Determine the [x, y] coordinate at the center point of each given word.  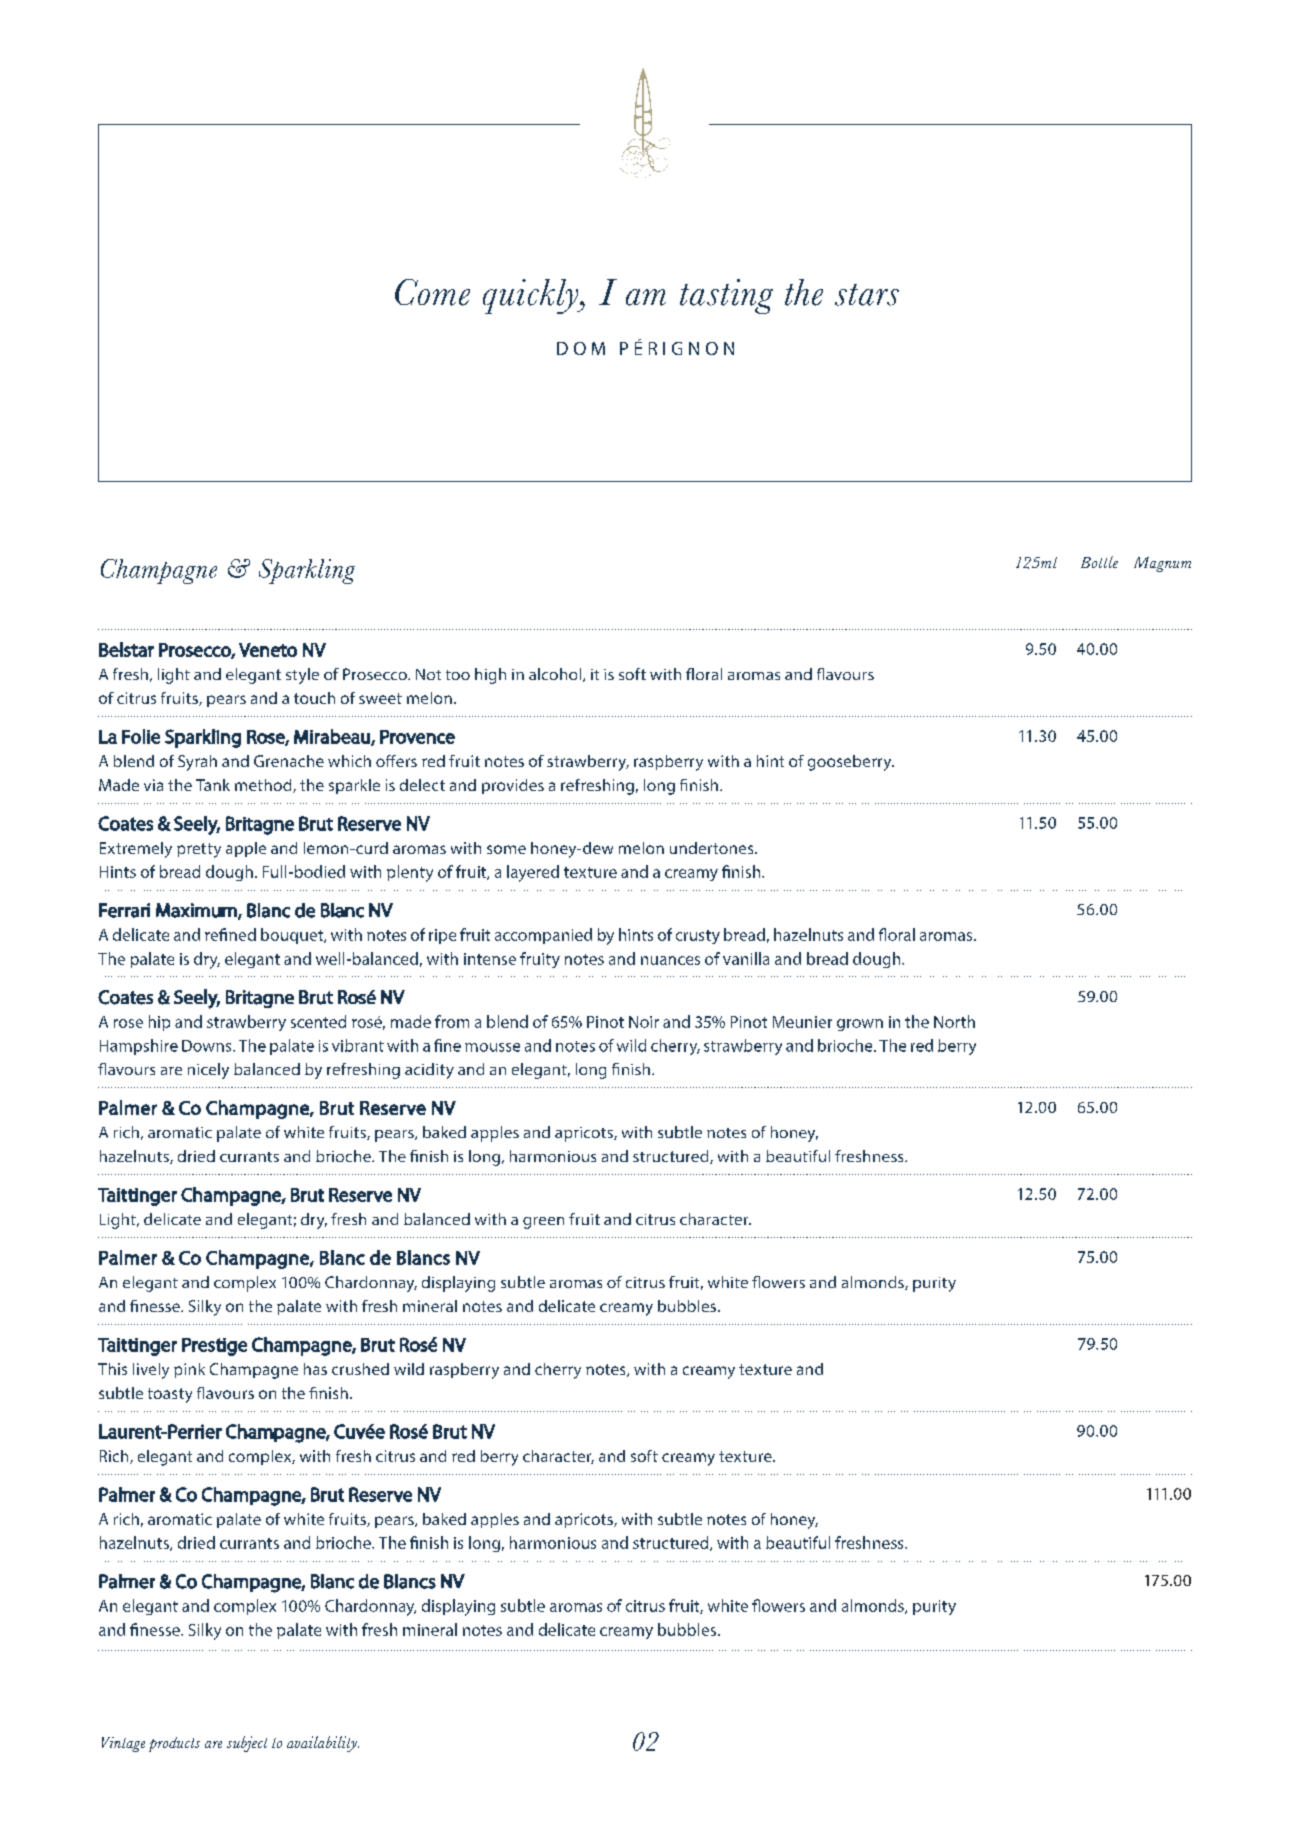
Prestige [214, 1347]
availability [323, 1744]
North [954, 1021]
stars [867, 295]
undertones [713, 848]
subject [247, 1744]
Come [432, 292]
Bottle [1099, 562]
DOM [581, 348]
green [543, 1223]
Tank [213, 785]
